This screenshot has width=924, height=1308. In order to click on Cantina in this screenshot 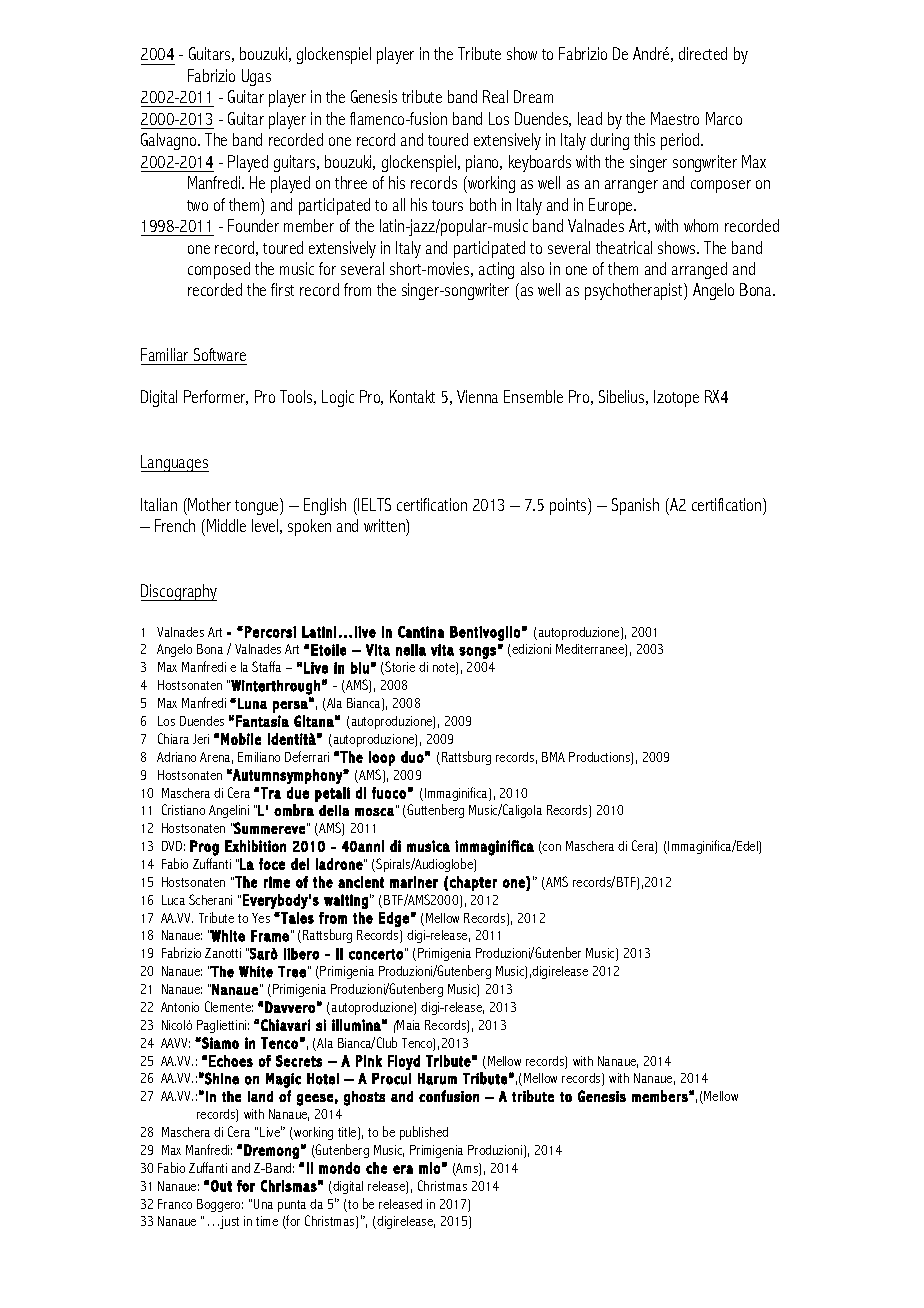, I will do `click(421, 632)`.
